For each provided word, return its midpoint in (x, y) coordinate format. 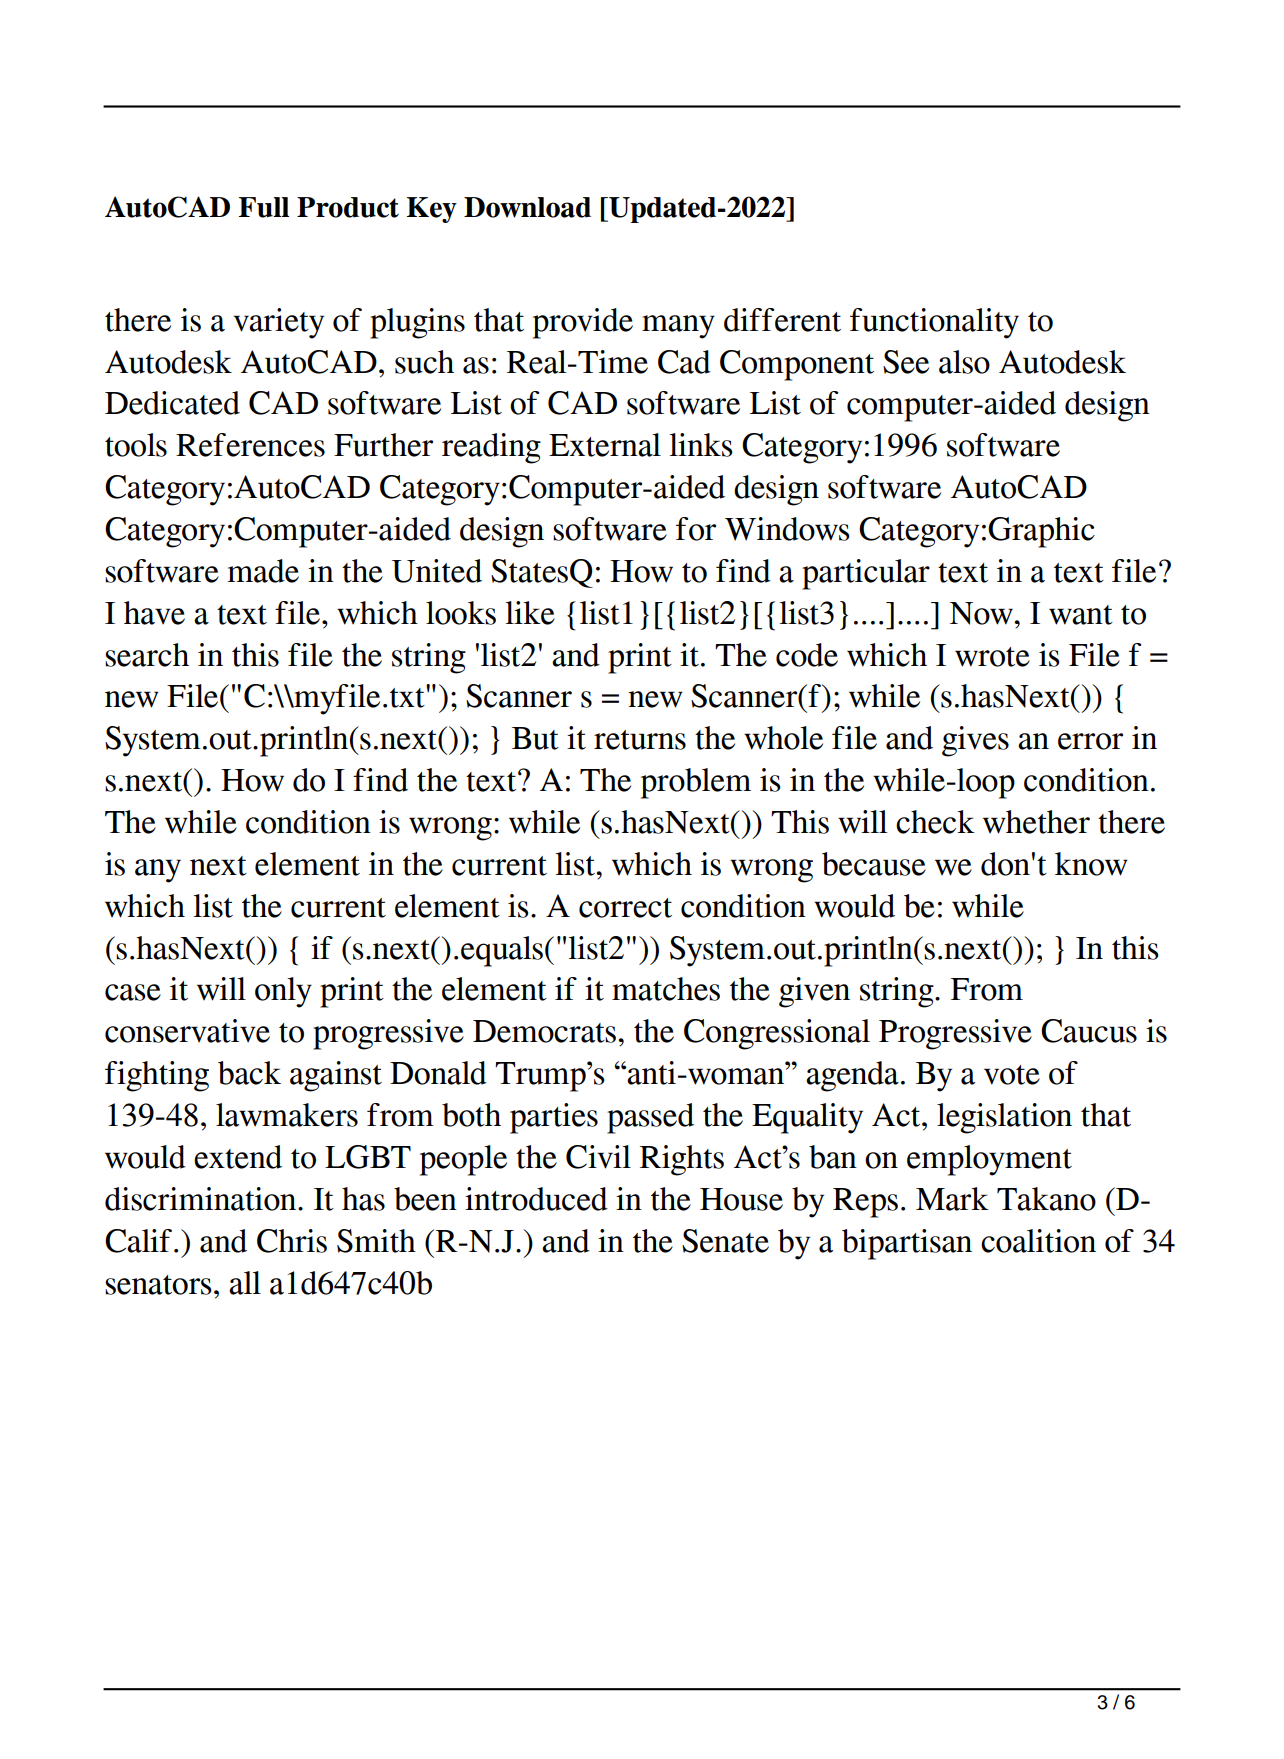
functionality (934, 323)
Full (264, 207)
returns (640, 740)
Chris (292, 1241)
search (147, 655)
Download (527, 207)
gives (975, 741)
